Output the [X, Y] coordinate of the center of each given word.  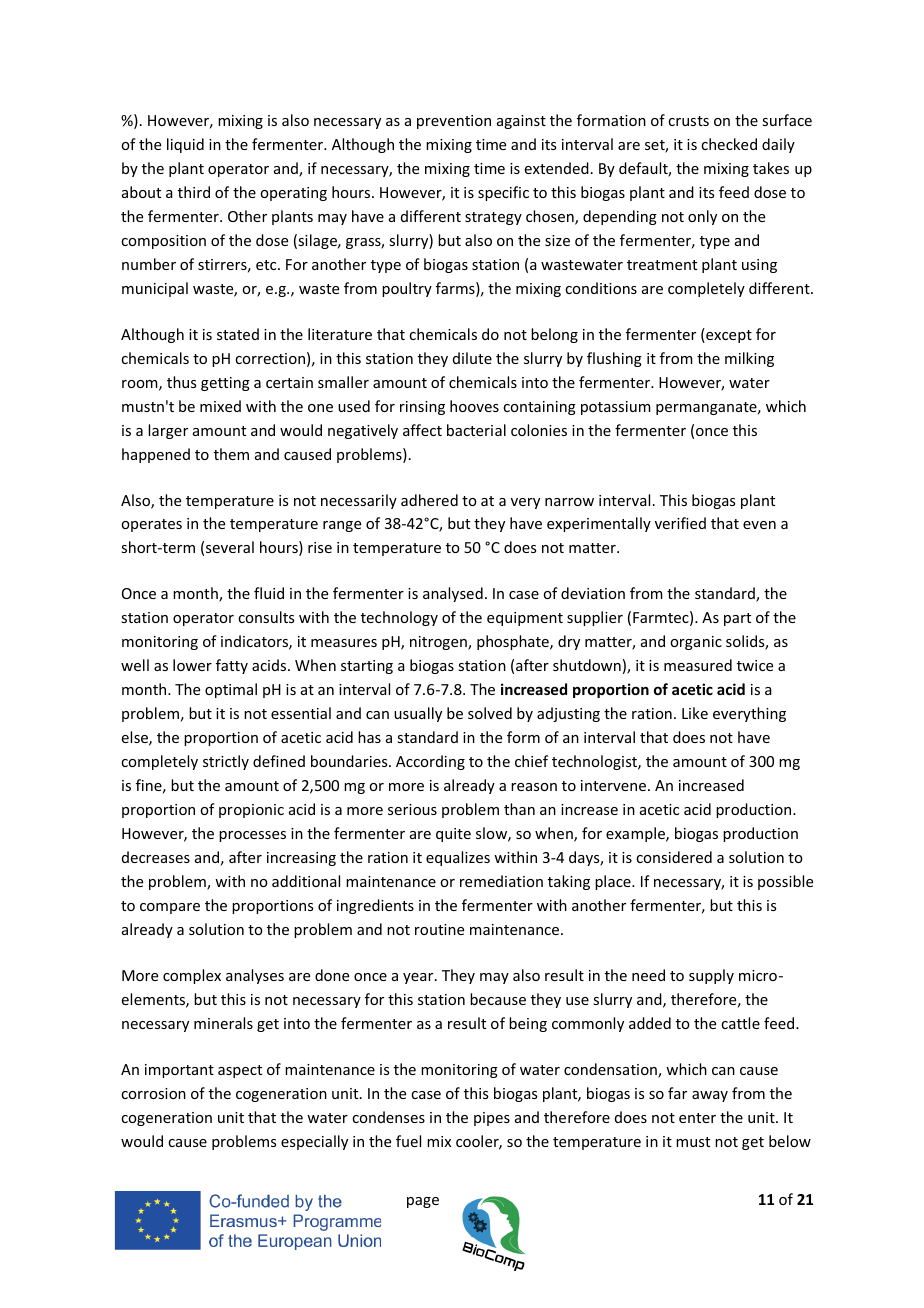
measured [698, 665]
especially [314, 1142]
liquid [185, 145]
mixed [220, 406]
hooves [474, 406]
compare [170, 908]
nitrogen [439, 643]
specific [503, 193]
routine [439, 929]
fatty [232, 666]
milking [749, 359]
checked [729, 144]
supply [711, 976]
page [423, 1202]
